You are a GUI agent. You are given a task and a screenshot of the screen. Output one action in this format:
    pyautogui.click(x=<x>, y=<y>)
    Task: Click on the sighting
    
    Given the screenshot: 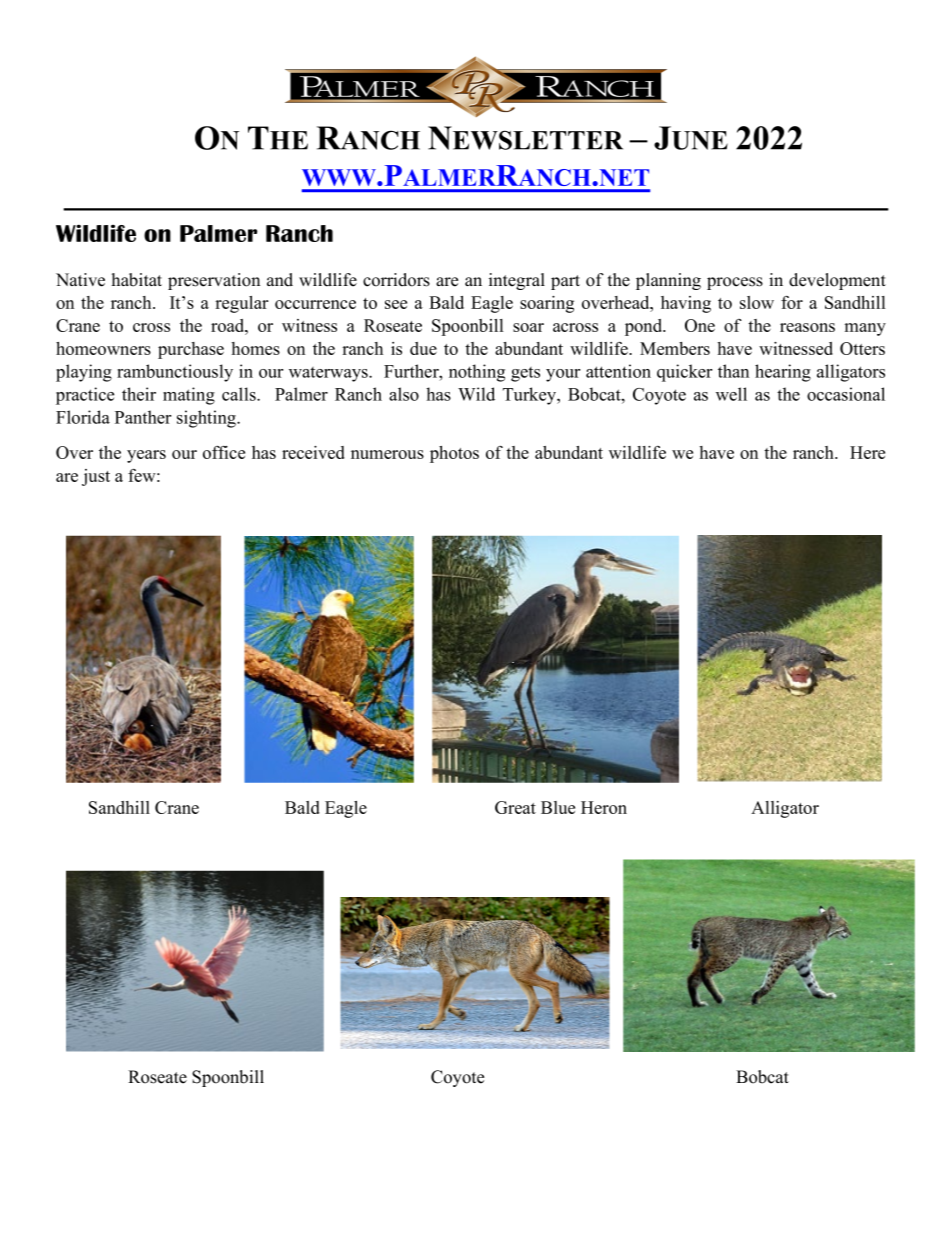 What is the action you would take?
    pyautogui.click(x=207, y=419)
